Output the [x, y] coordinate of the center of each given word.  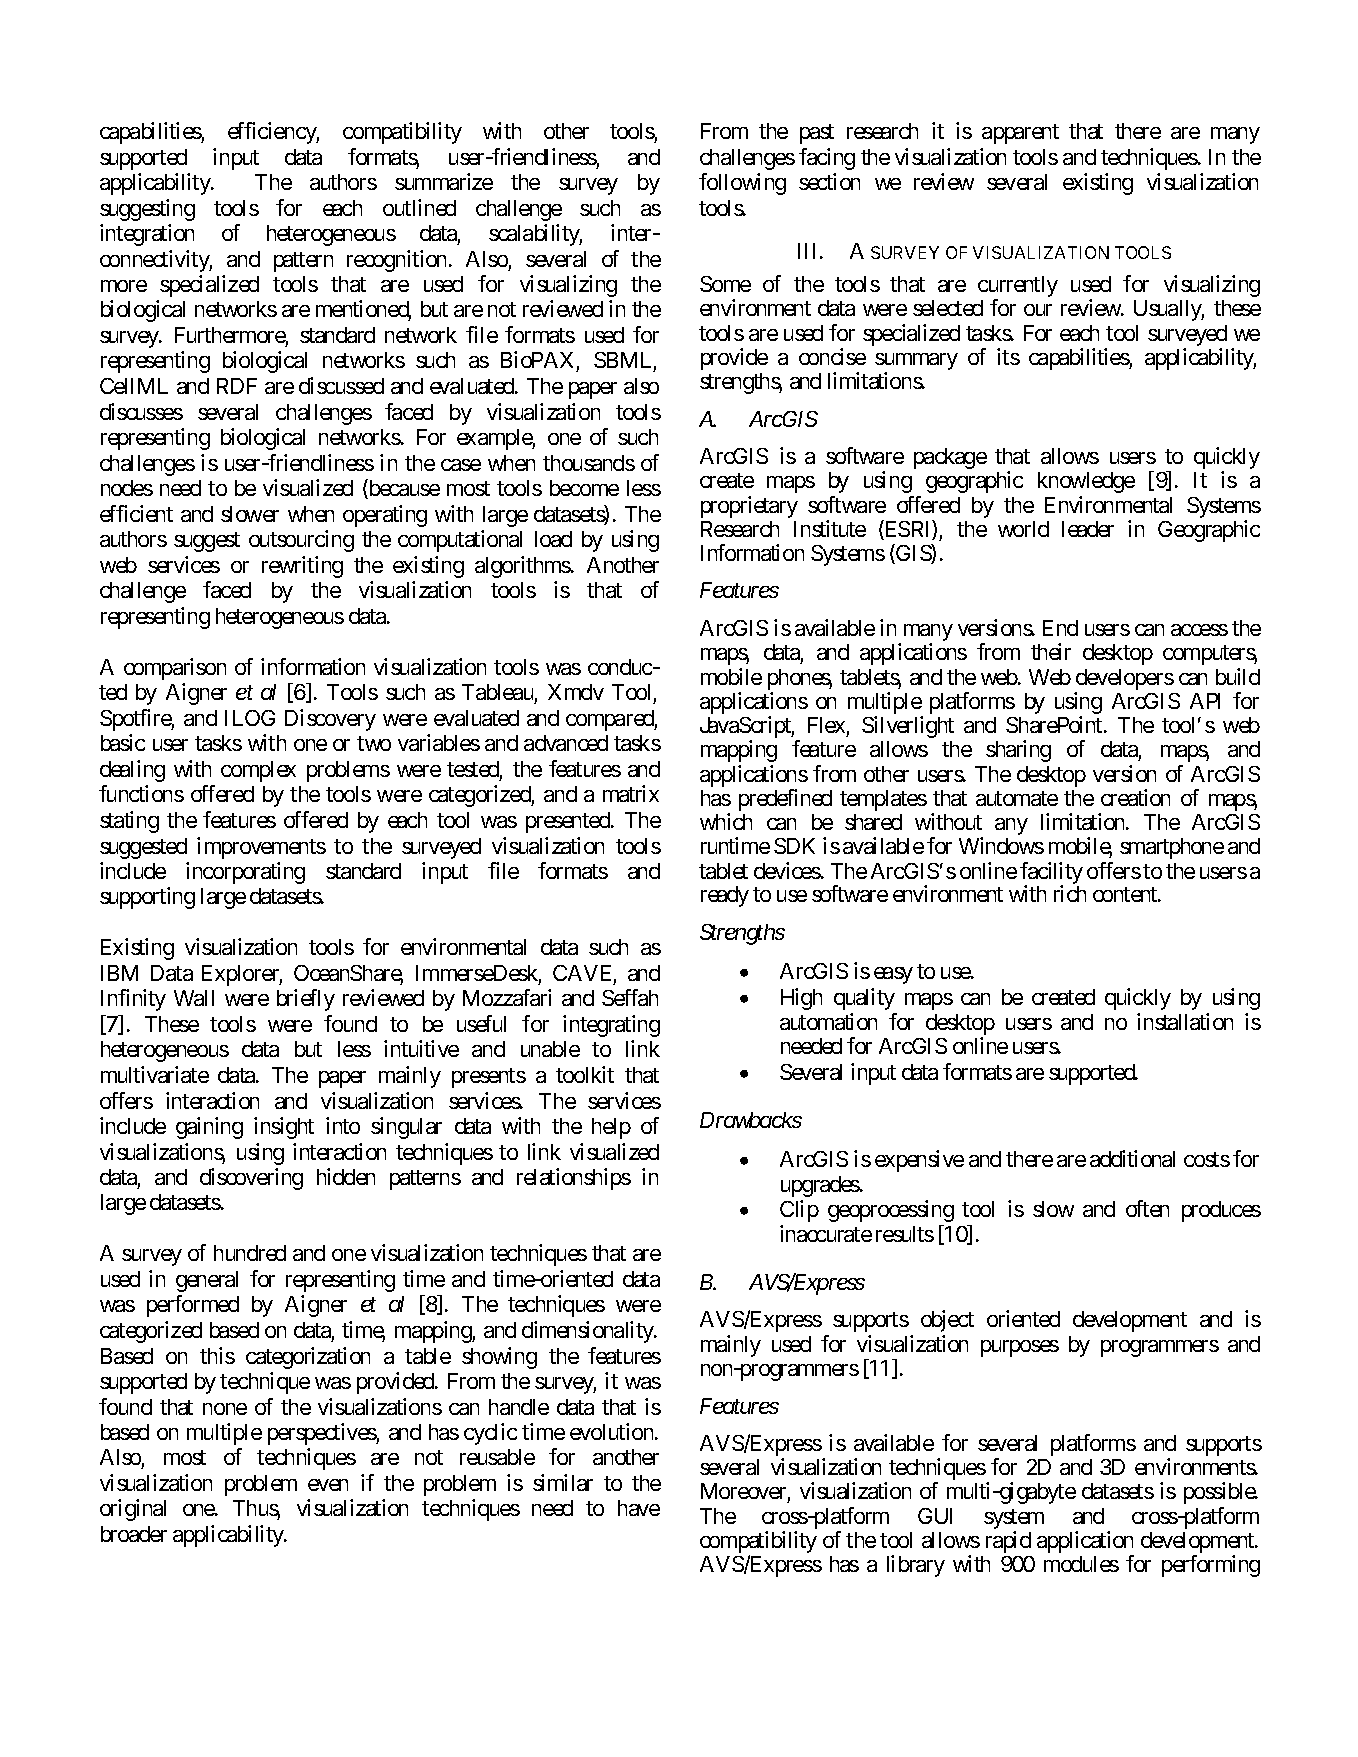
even [328, 1485]
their [1051, 651]
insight [284, 1128]
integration [147, 235]
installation [1185, 1021]
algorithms [523, 567]
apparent [1020, 134]
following [742, 184]
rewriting [302, 567]
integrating [611, 1026]
